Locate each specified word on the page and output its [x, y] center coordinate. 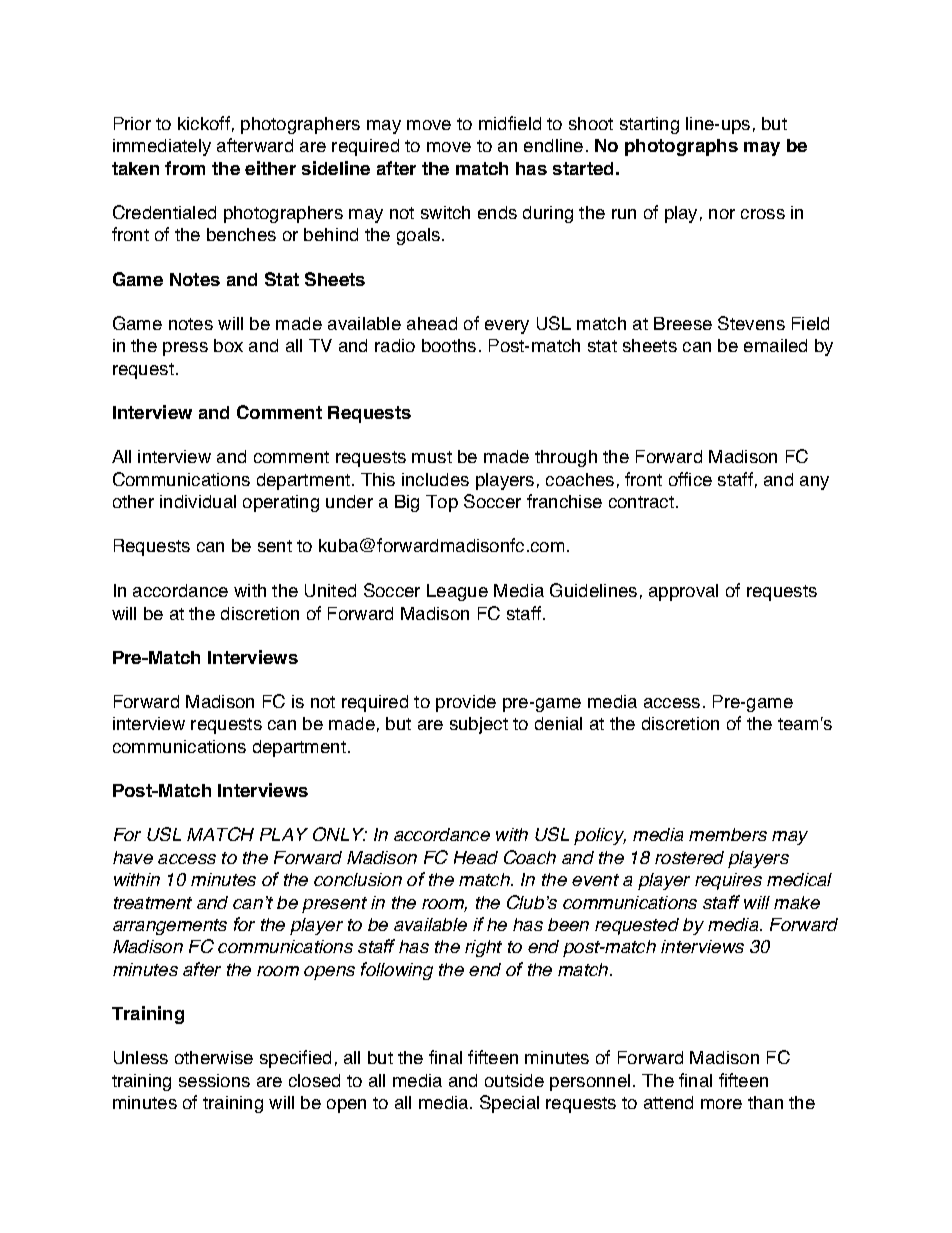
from [185, 168]
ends [497, 212]
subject [479, 725]
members [728, 834]
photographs [681, 147]
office [690, 479]
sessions [214, 1080]
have [133, 857]
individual [198, 501]
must [432, 457]
